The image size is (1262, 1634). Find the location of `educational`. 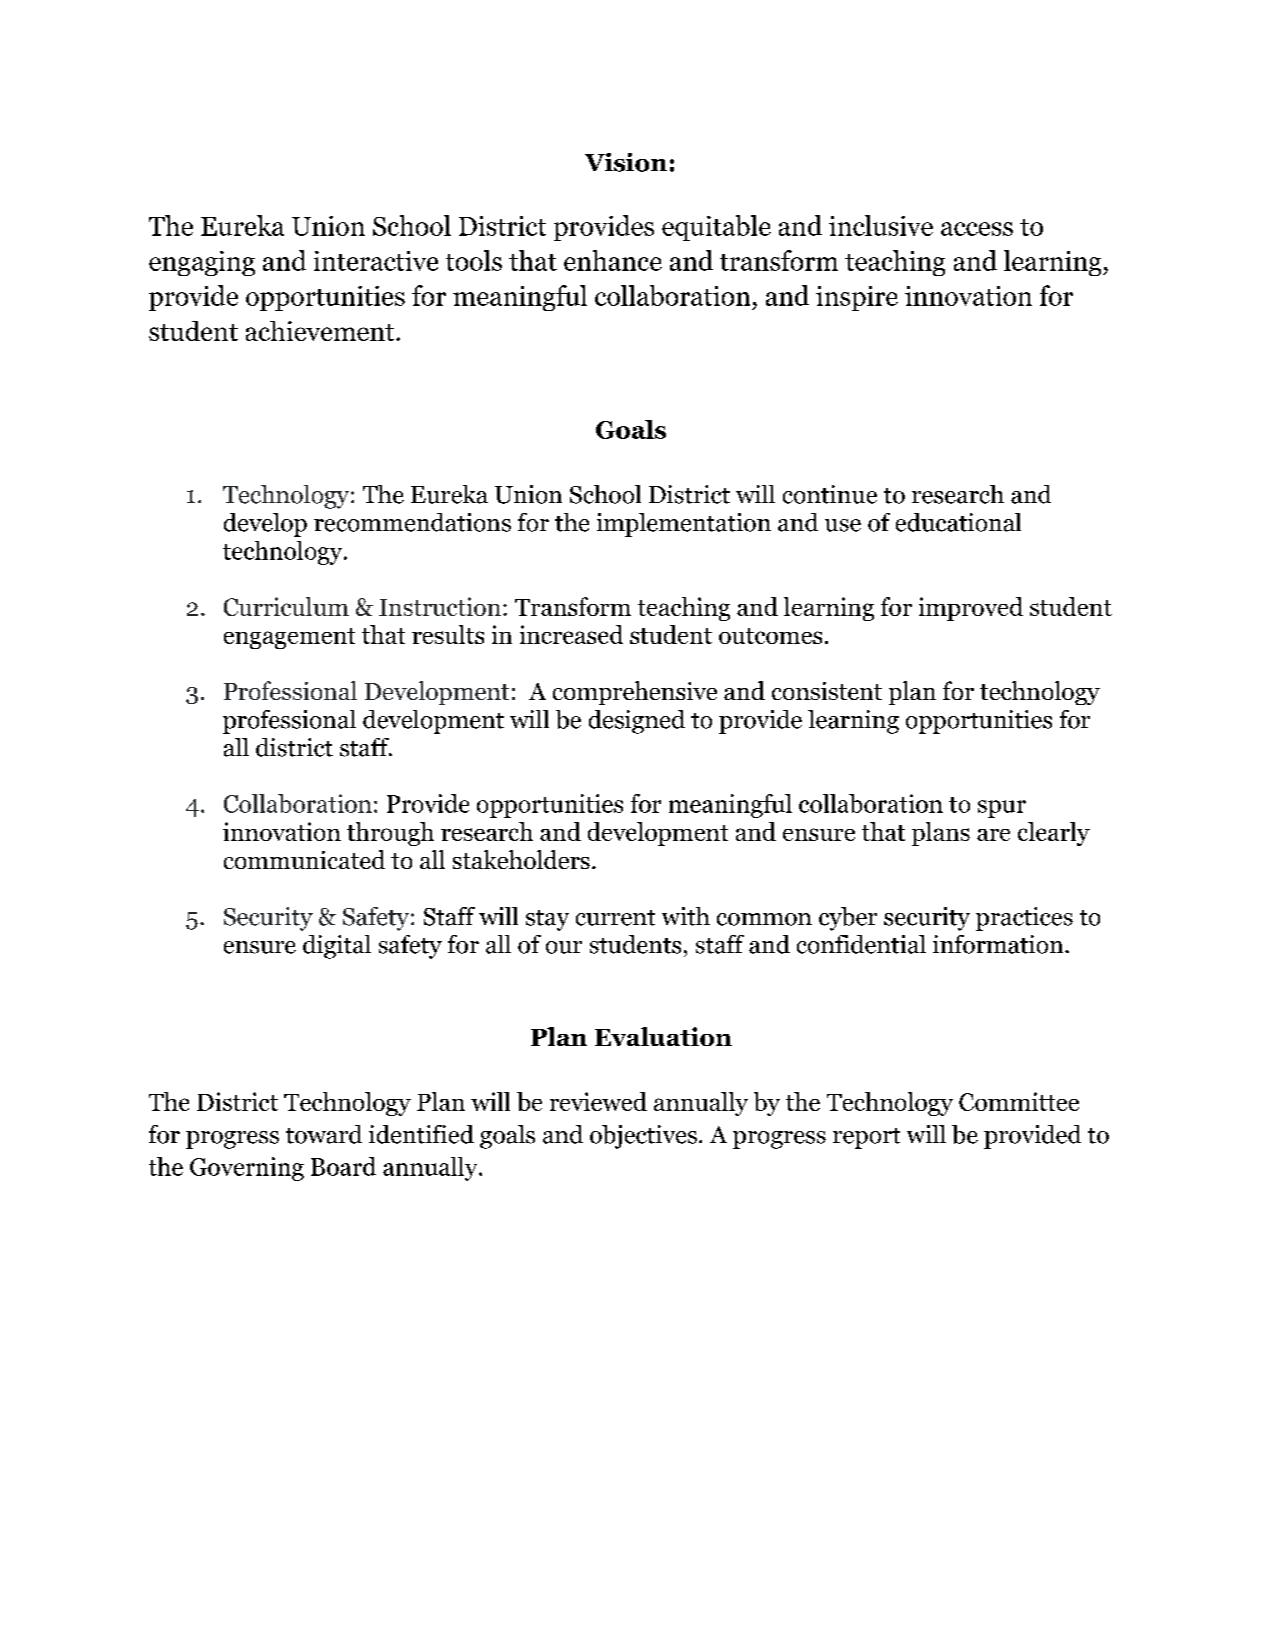

educational is located at coordinates (958, 522).
